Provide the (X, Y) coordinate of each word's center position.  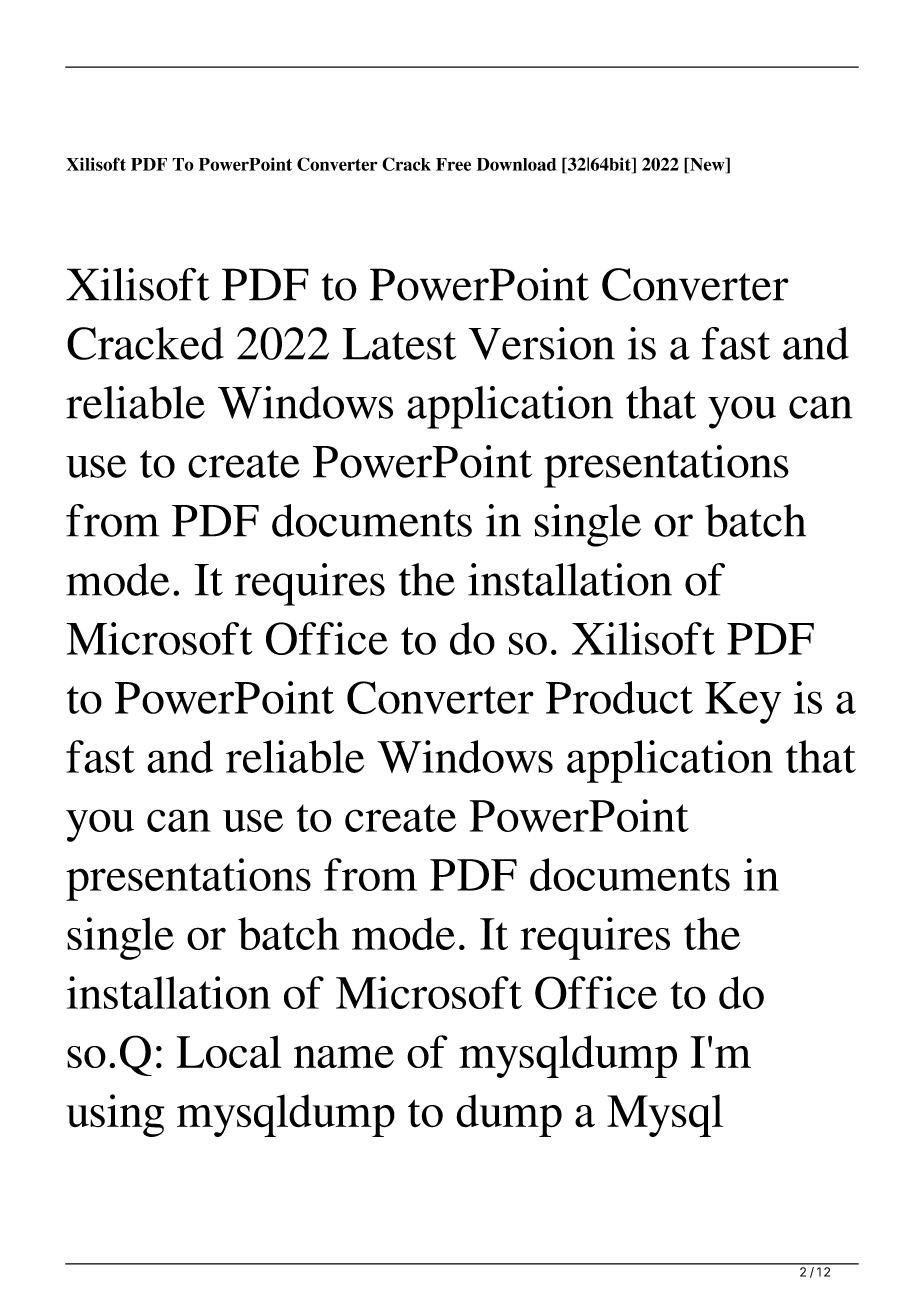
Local (229, 1051)
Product (619, 697)
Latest (399, 344)
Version (542, 343)
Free (453, 164)
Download (516, 164)
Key (743, 703)
